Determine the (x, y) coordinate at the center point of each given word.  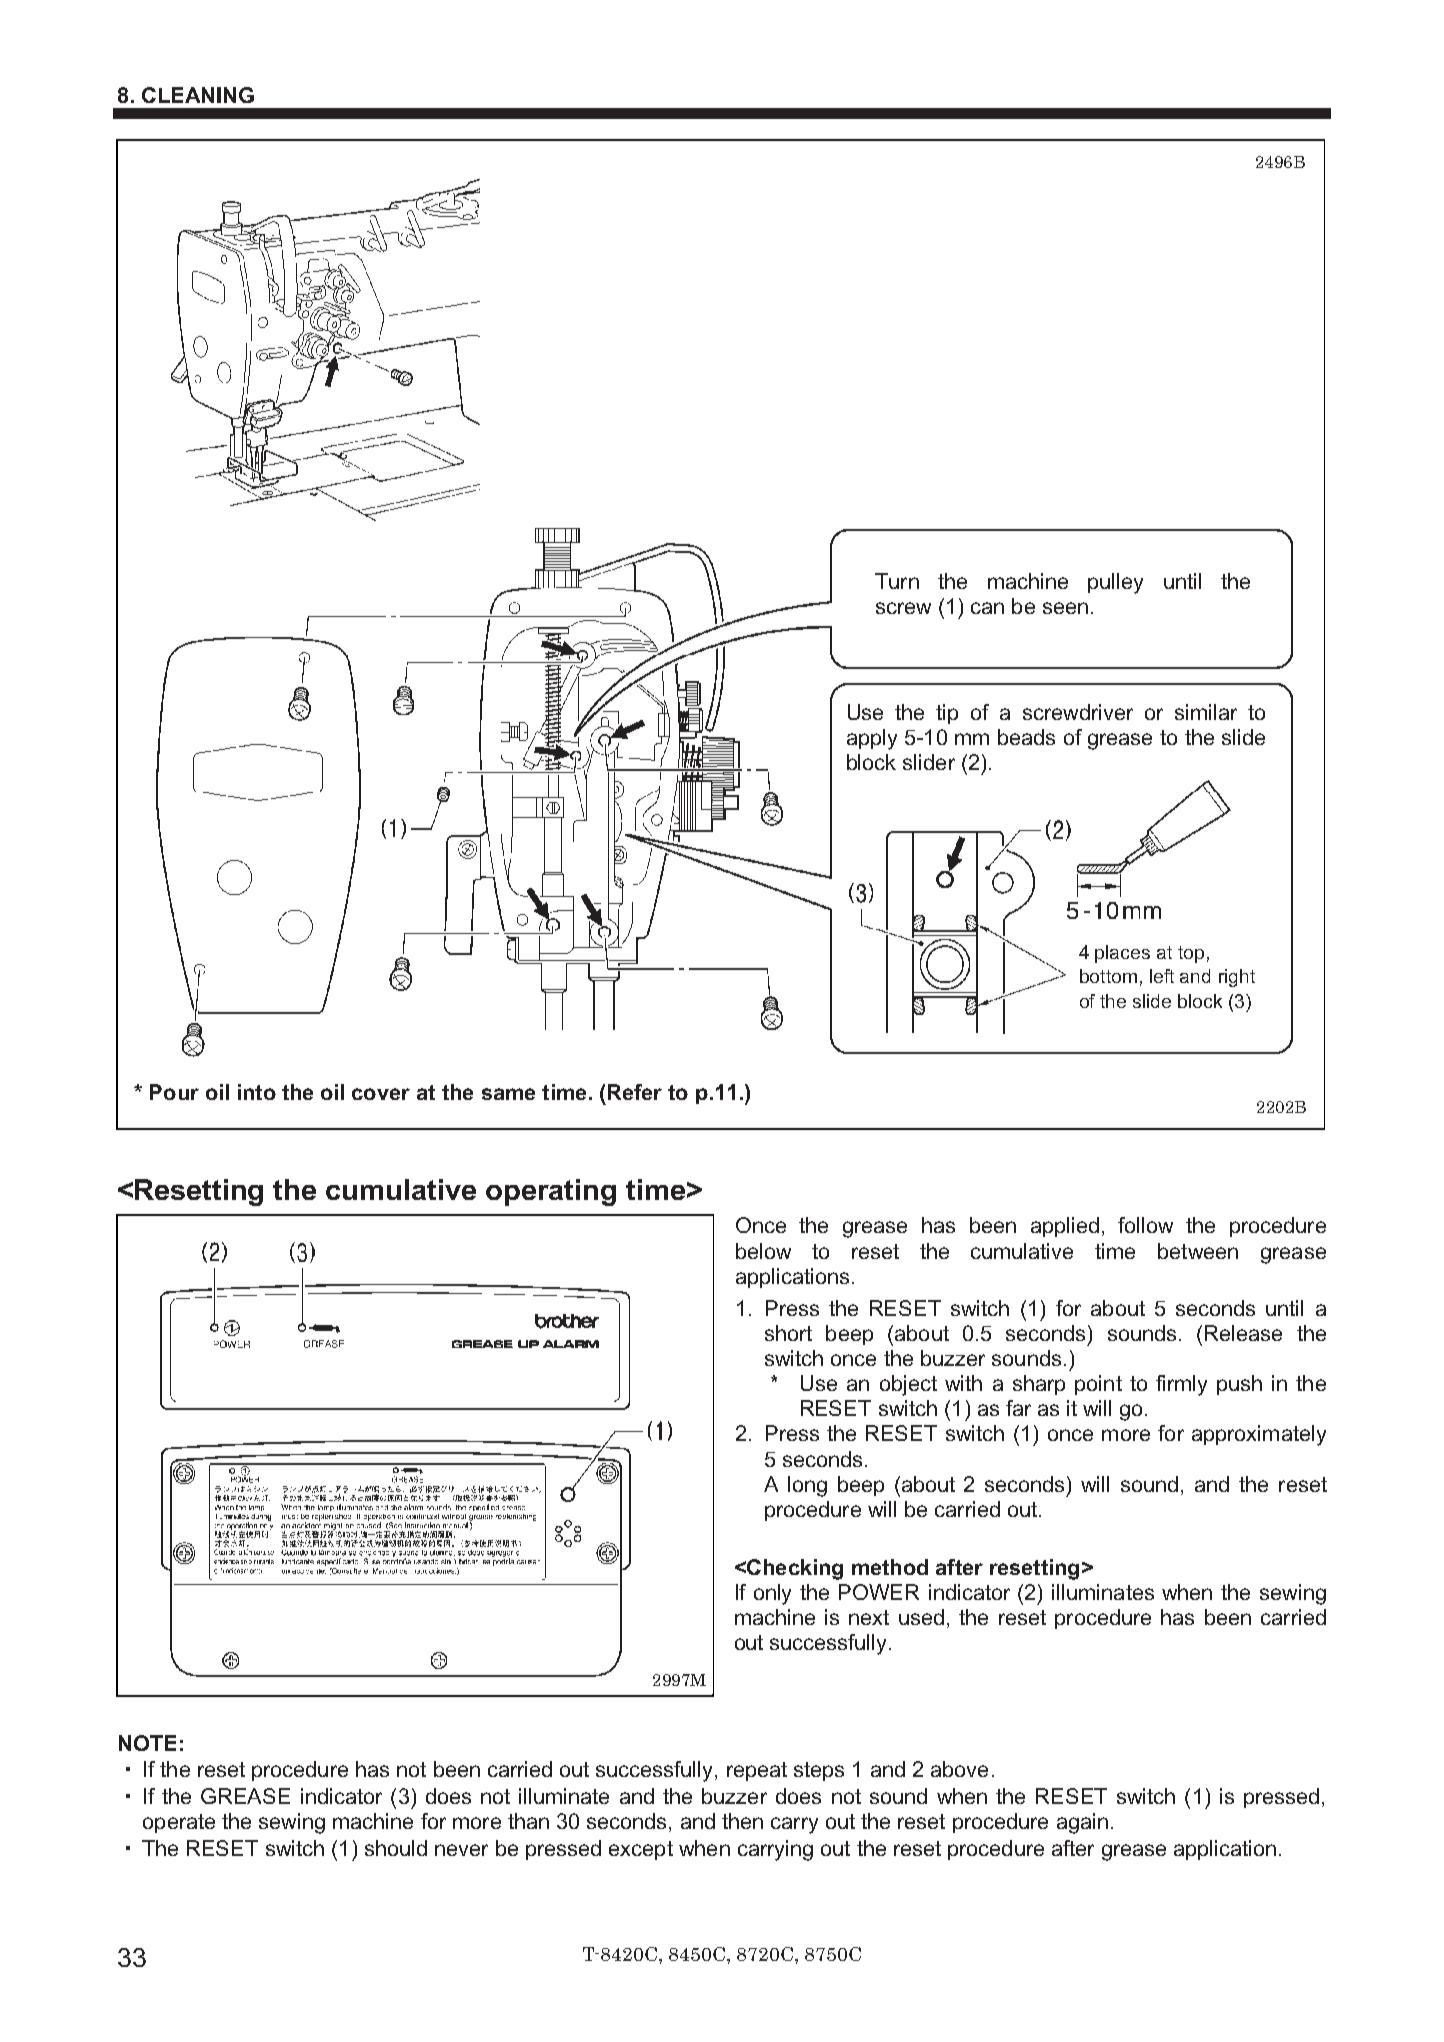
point (1098, 1385)
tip (947, 714)
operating (551, 1192)
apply (872, 739)
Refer (635, 1092)
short (788, 1333)
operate (179, 1823)
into (257, 1092)
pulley (1115, 583)
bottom (1108, 976)
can (987, 608)
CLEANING (198, 95)
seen (1065, 608)
